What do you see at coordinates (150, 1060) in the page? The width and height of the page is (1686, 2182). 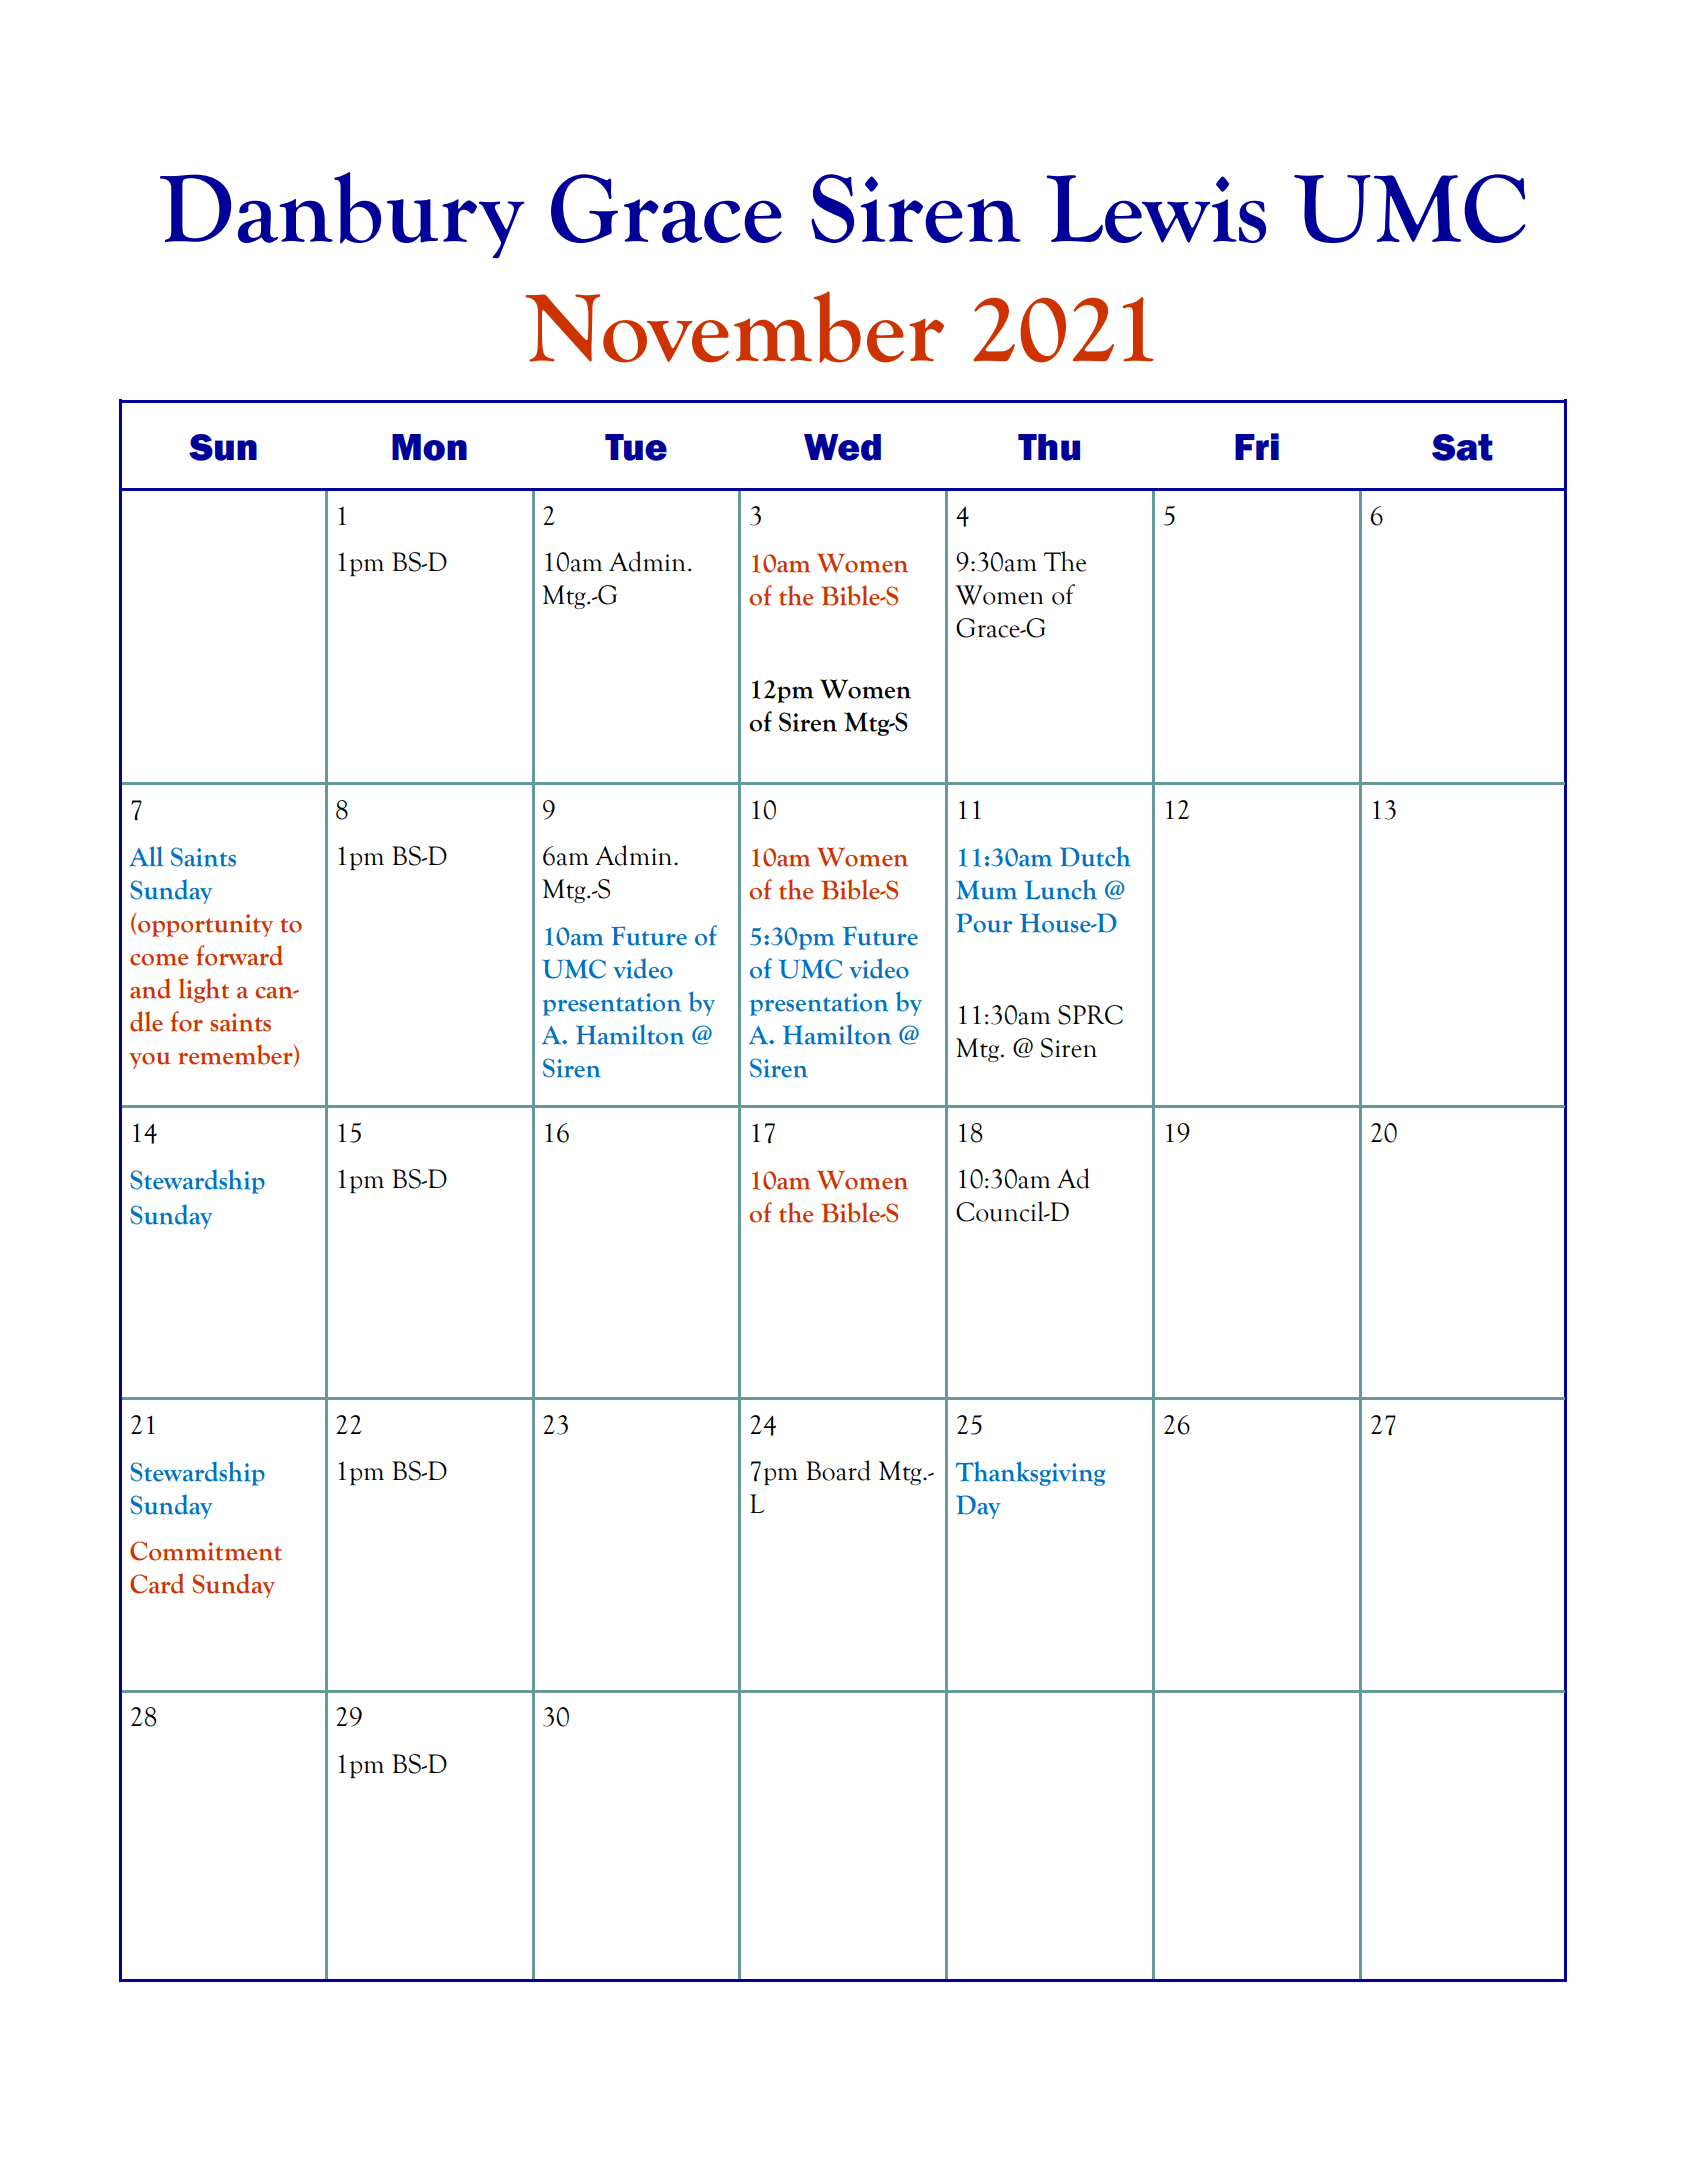 I see `you` at bounding box center [150, 1060].
